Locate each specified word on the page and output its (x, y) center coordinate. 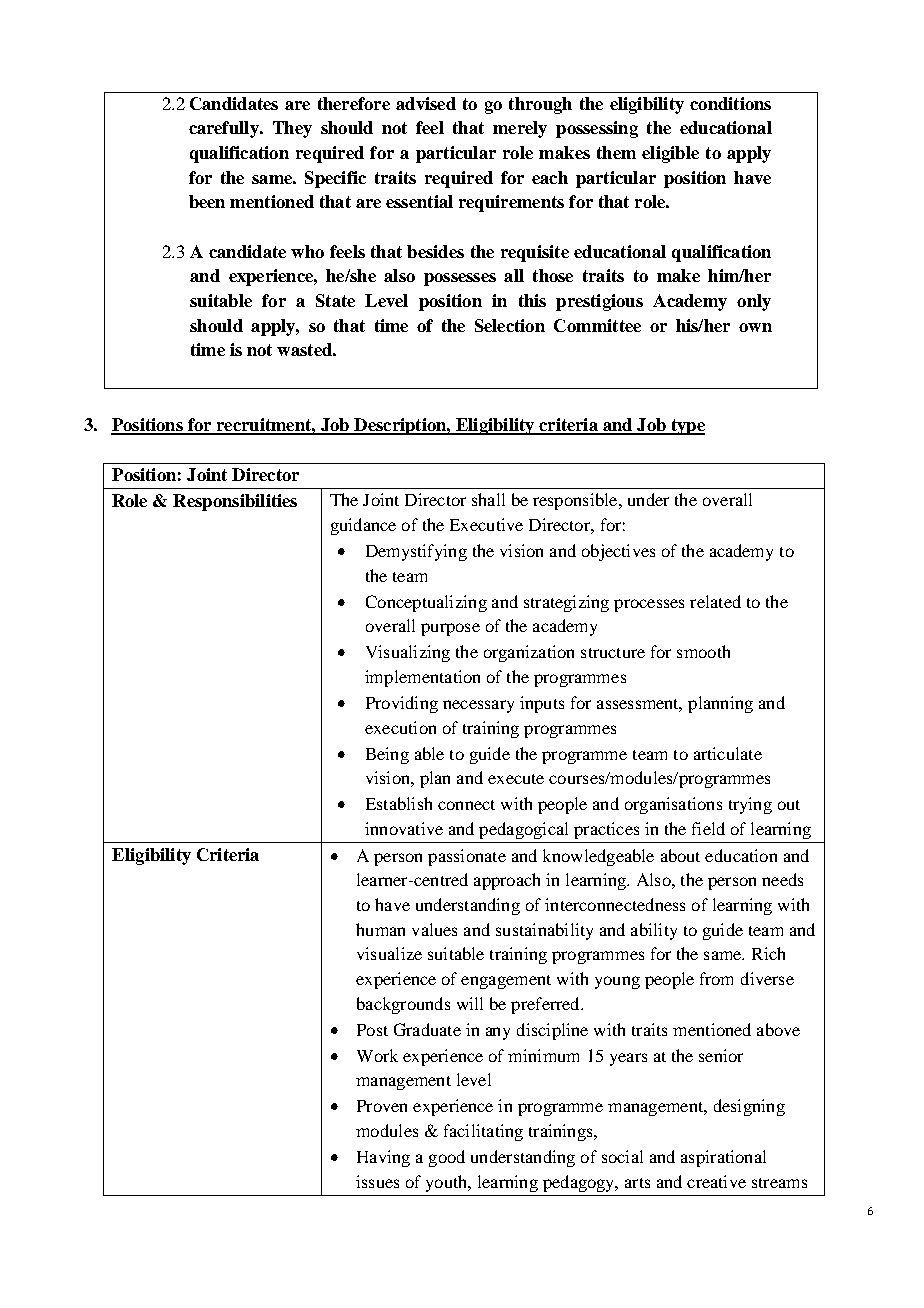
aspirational (723, 1158)
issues (377, 1181)
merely (520, 129)
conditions (730, 103)
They (292, 129)
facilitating (483, 1132)
